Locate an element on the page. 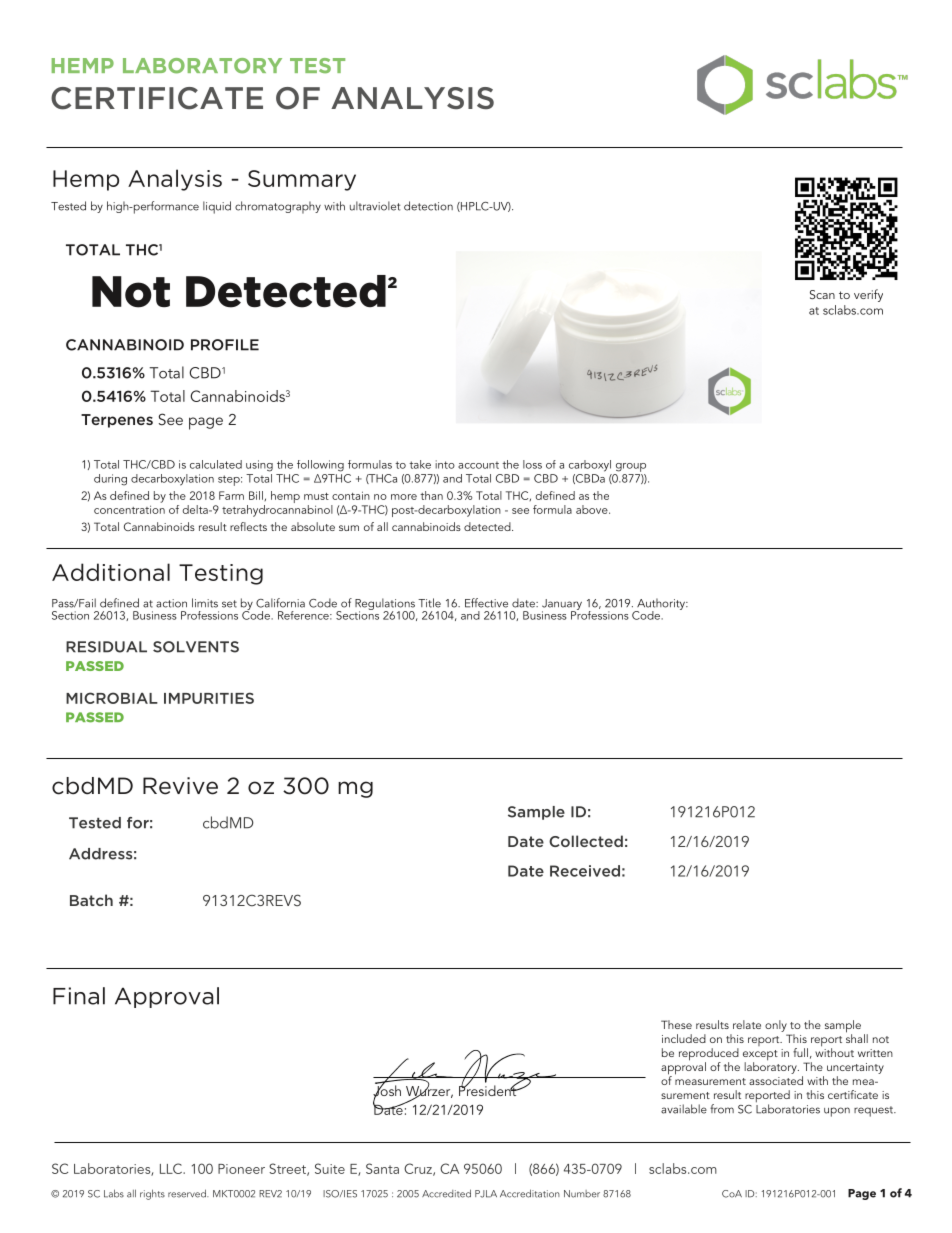  Effective is located at coordinates (486, 603).
